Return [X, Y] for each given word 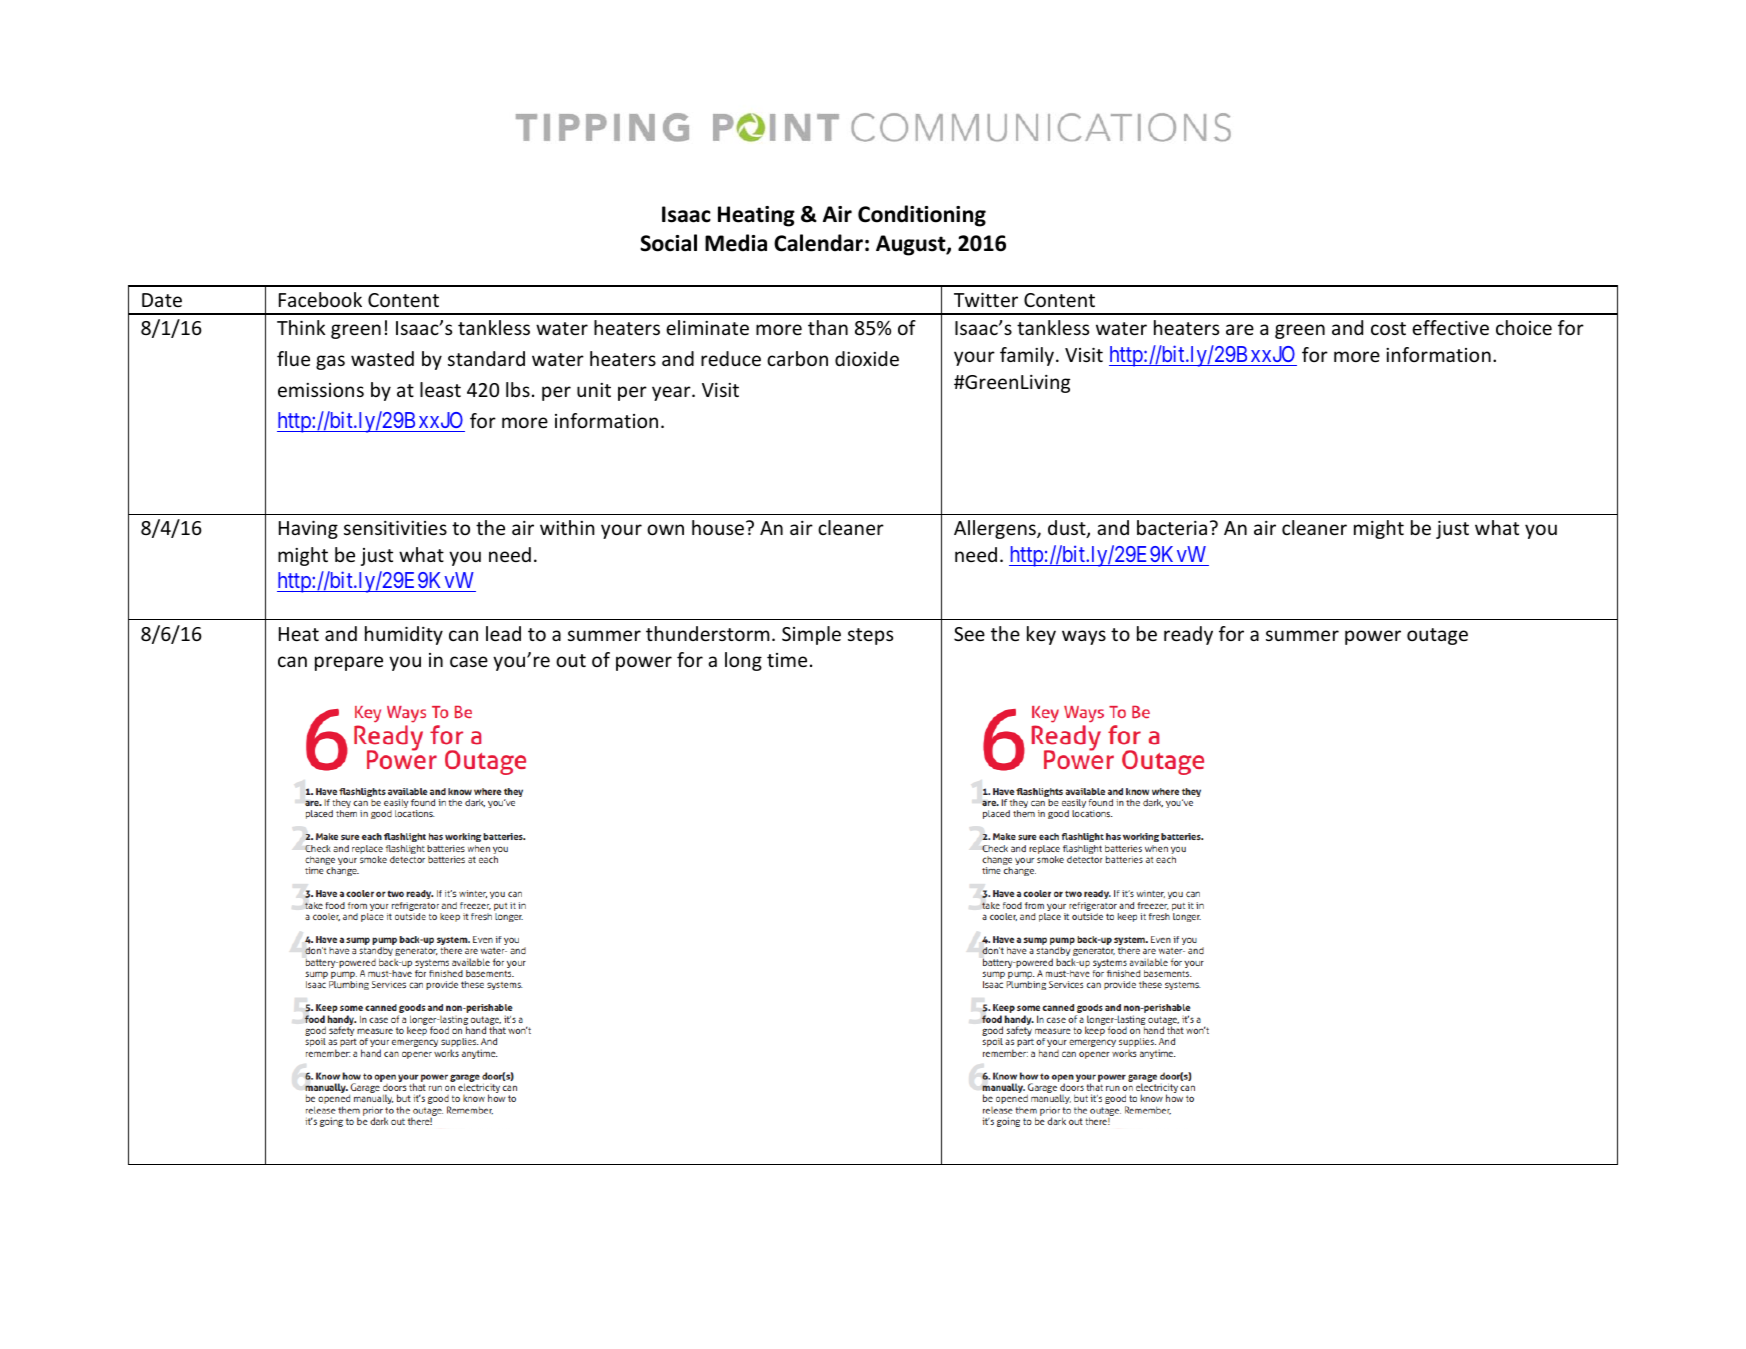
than [828, 327]
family [1028, 356]
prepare [349, 663]
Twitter [986, 300]
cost [1388, 328]
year [672, 393]
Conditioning [922, 216]
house [718, 527]
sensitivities [395, 528]
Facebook [320, 299]
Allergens [996, 529]
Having [308, 530]
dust [1068, 529]
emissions [321, 390]
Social [668, 243]
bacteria [1172, 527]
